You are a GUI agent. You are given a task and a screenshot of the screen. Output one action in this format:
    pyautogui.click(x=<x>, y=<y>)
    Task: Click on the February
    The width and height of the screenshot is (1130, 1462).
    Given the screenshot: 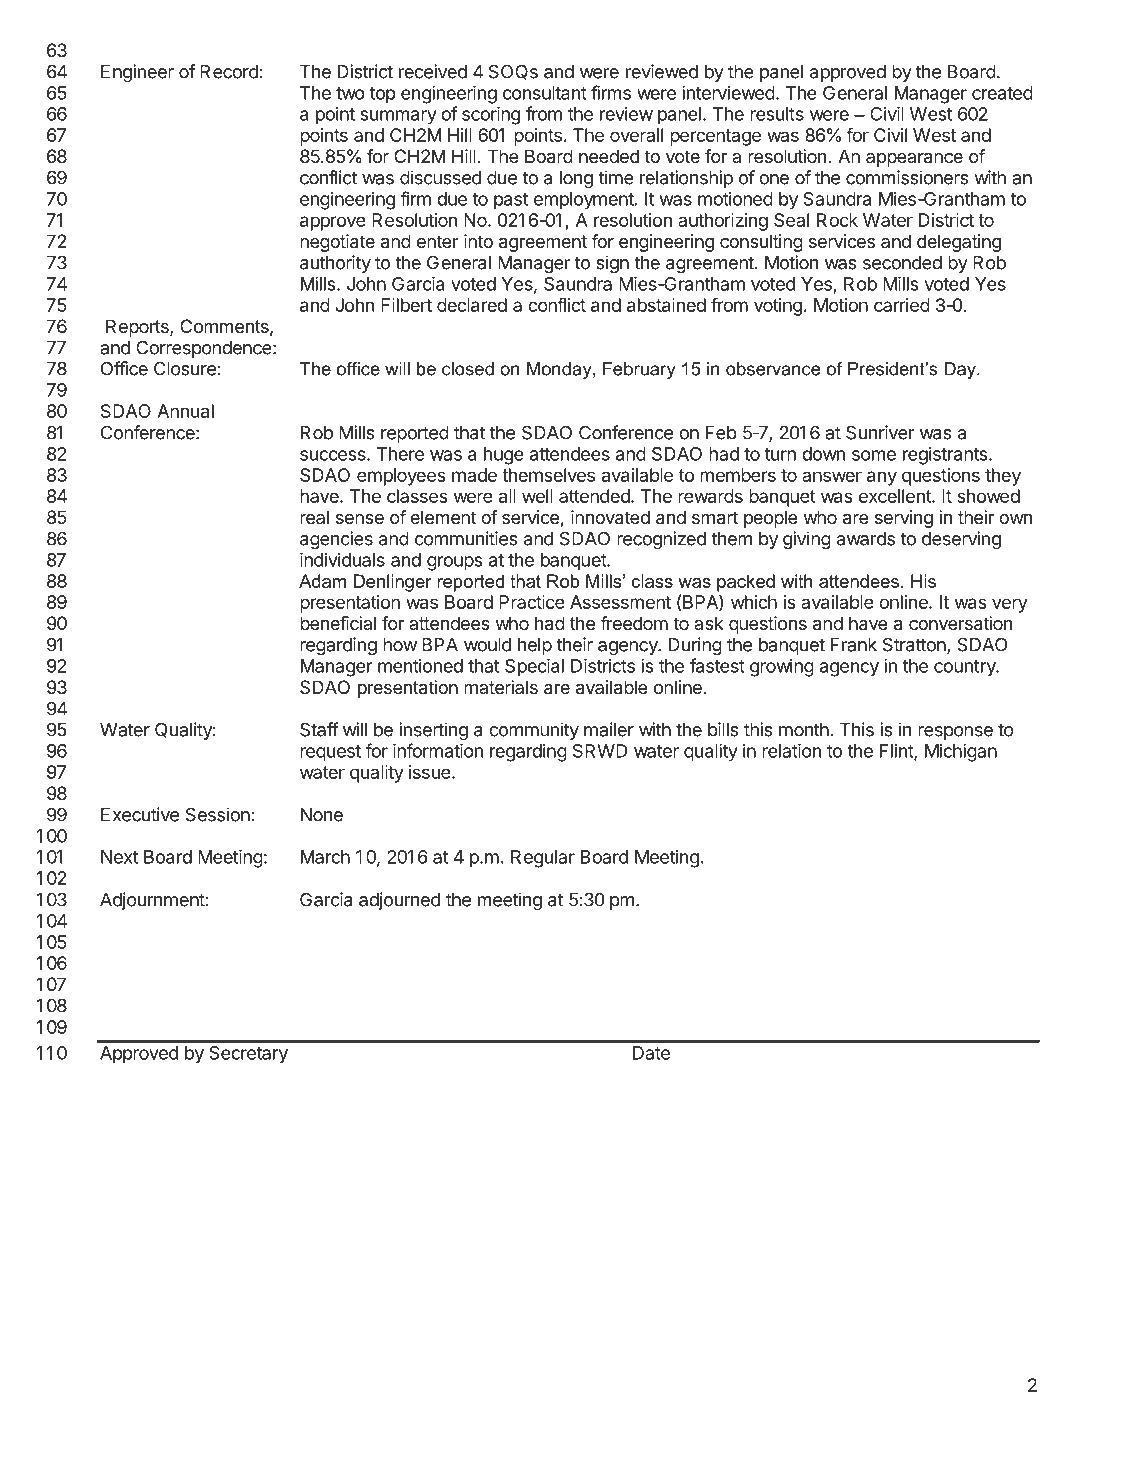 What is the action you would take?
    pyautogui.click(x=639, y=370)
